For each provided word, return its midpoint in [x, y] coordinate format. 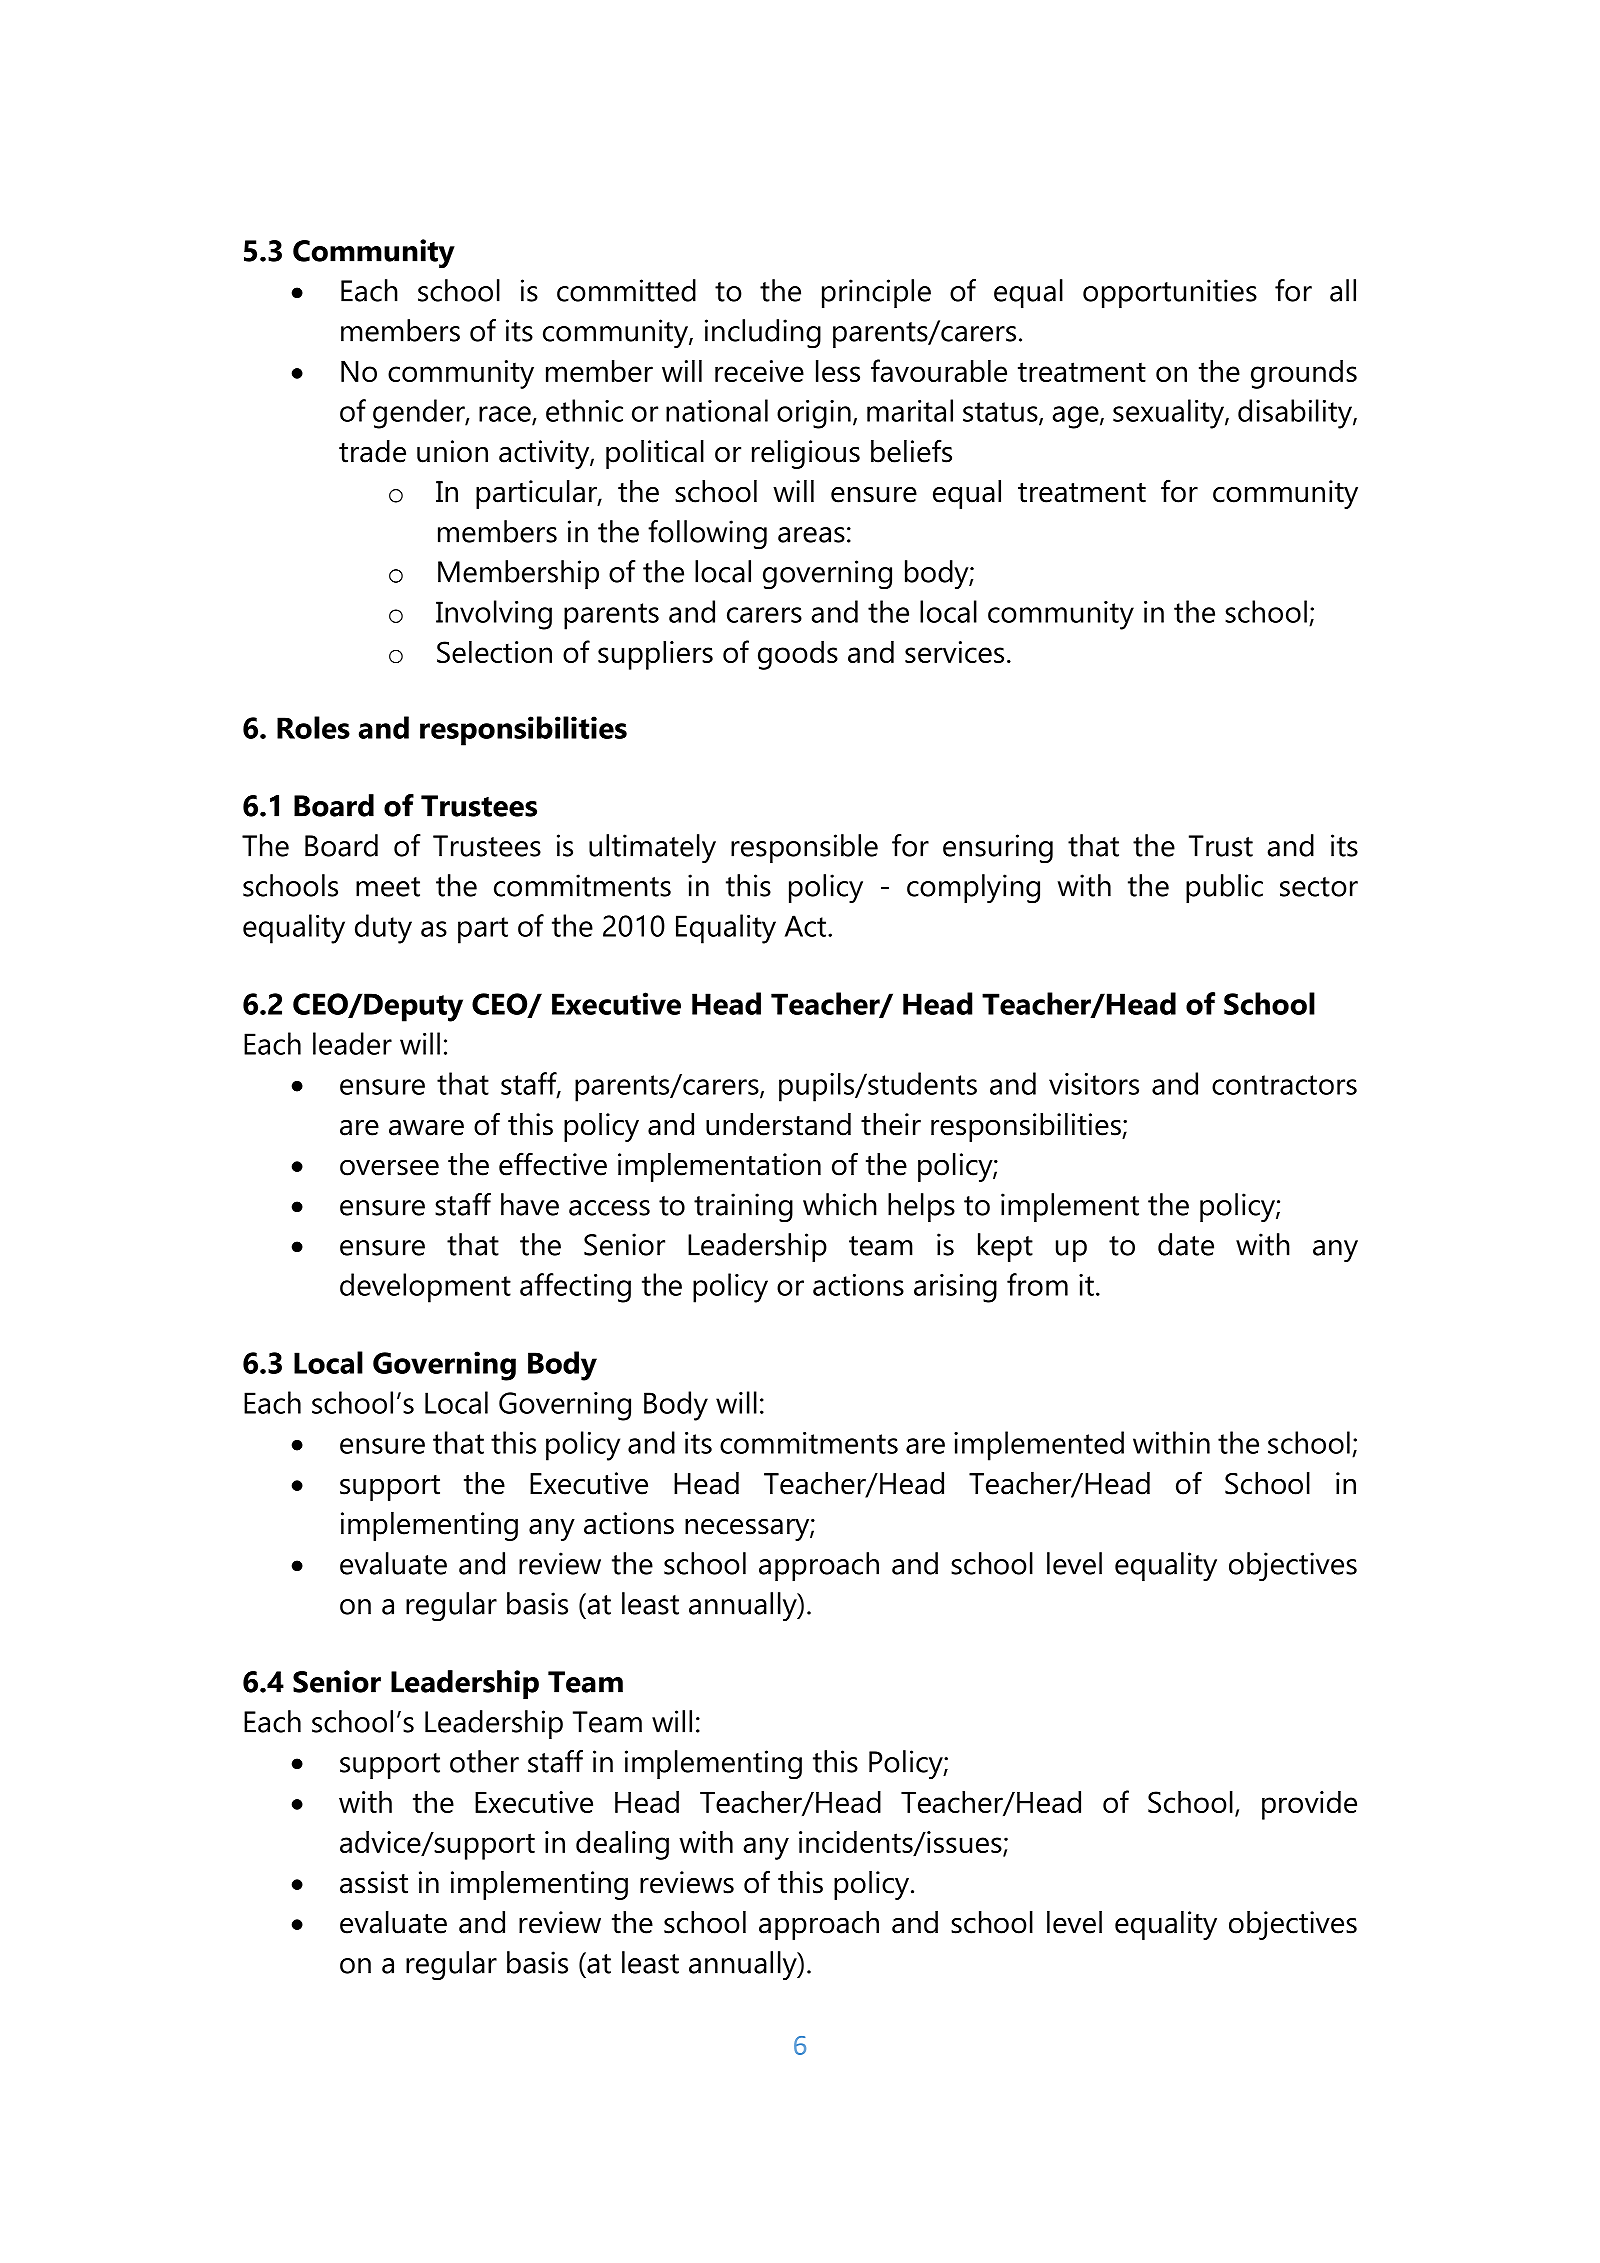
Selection [494, 651]
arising [955, 1288]
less [838, 370]
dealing [622, 1845]
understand [778, 1124]
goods [798, 655]
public [1224, 888]
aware [426, 1128]
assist [374, 1882]
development [425, 1288]
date [1186, 1244]
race [506, 415]
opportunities [1170, 293]
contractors [1284, 1085]
